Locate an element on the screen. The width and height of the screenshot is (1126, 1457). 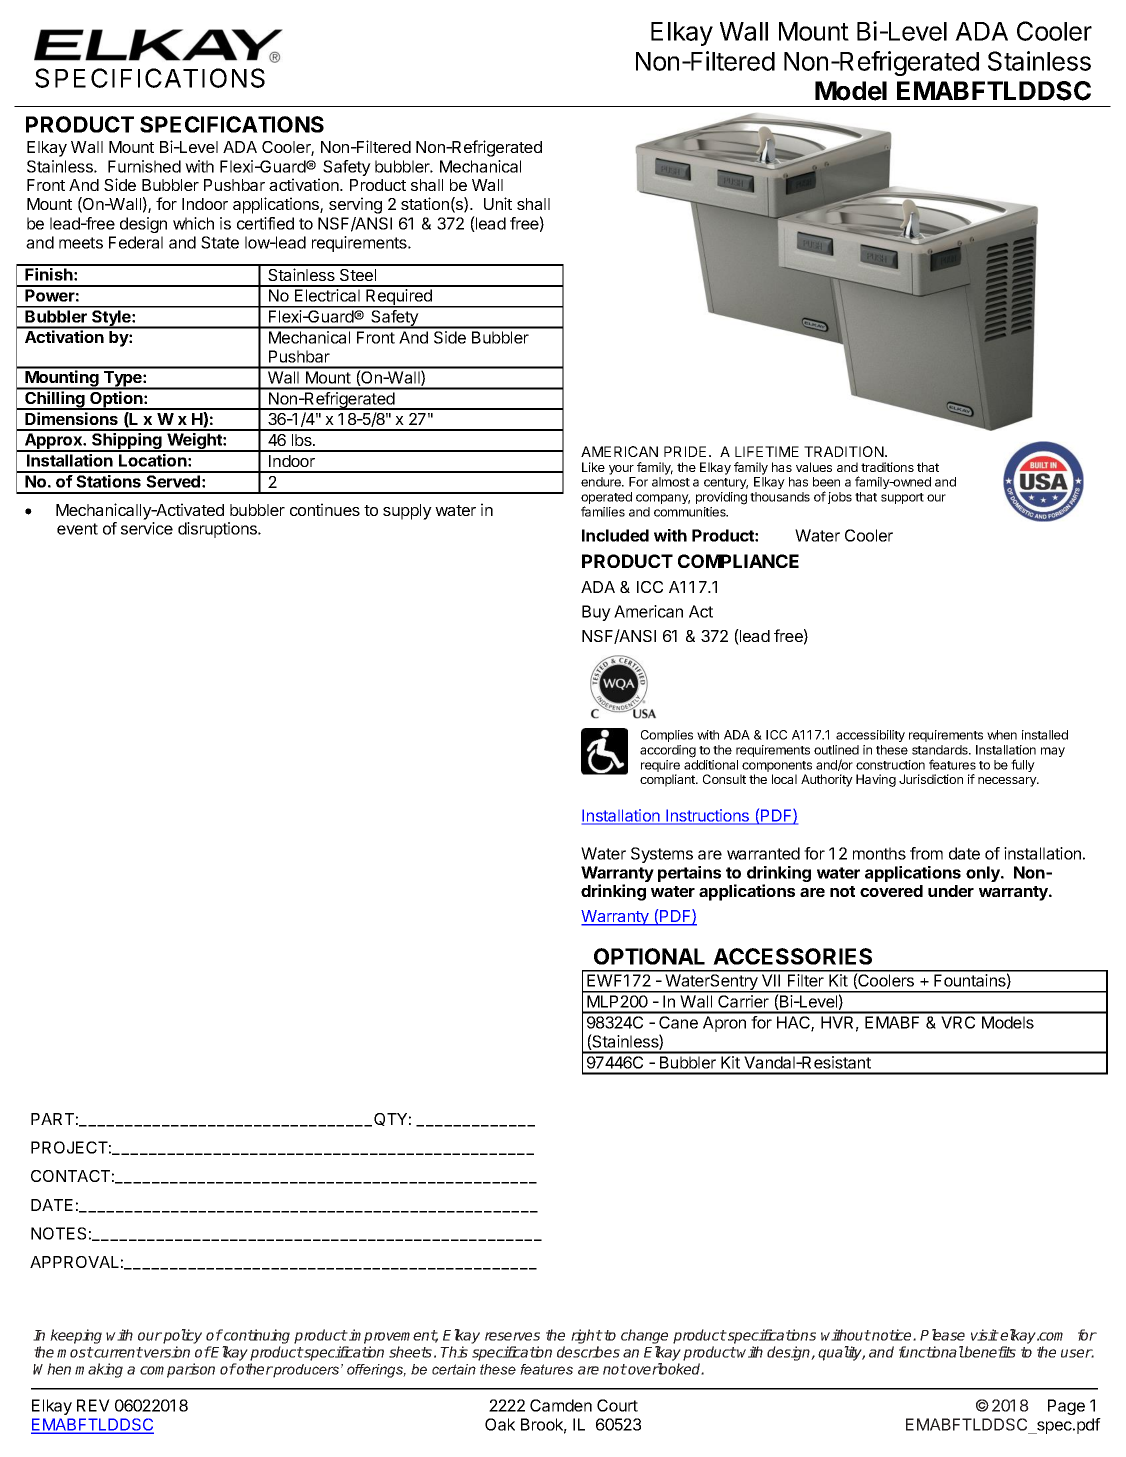
which is located at coordinates (193, 223).
